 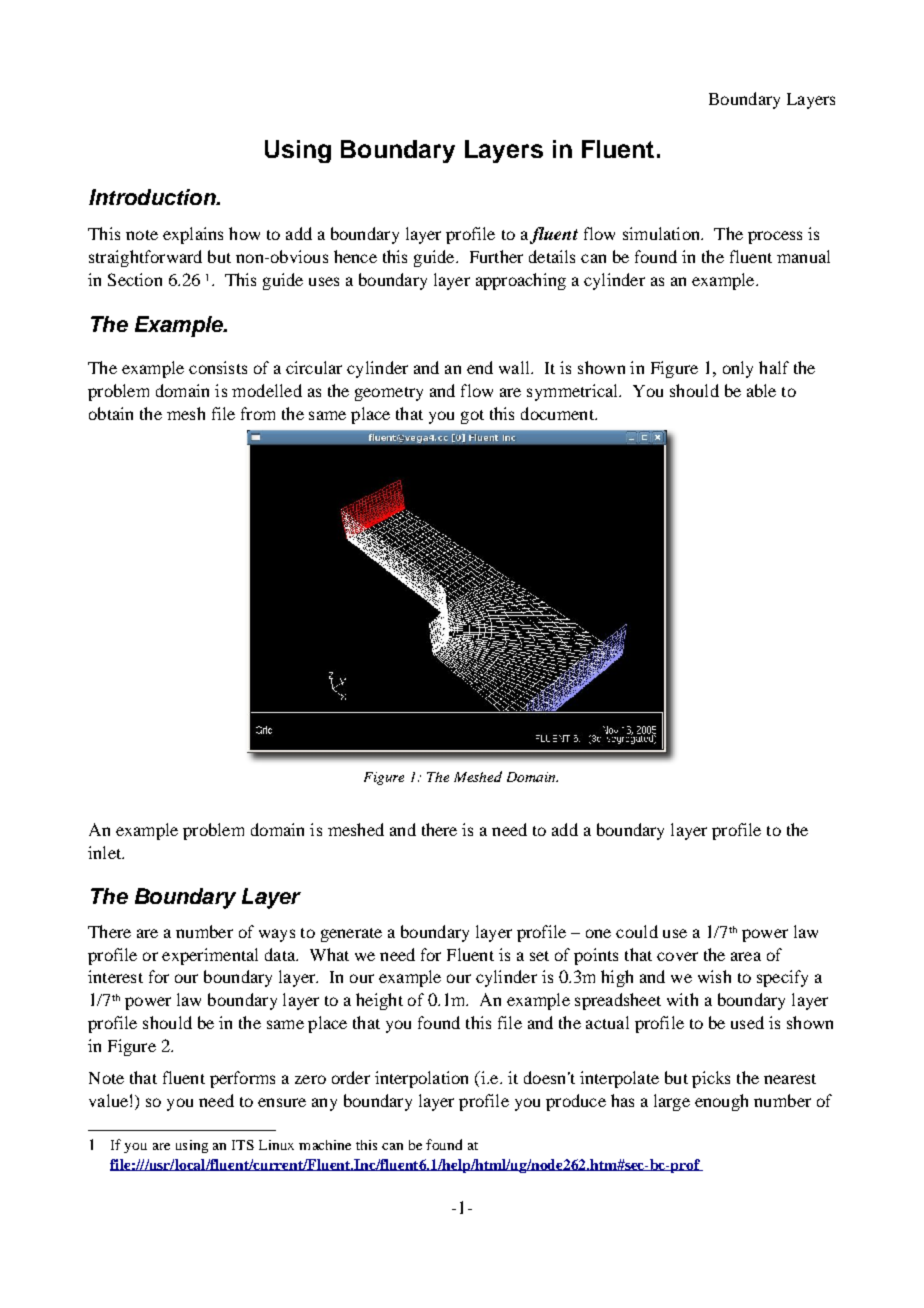 I want to click on able, so click(x=761, y=390).
